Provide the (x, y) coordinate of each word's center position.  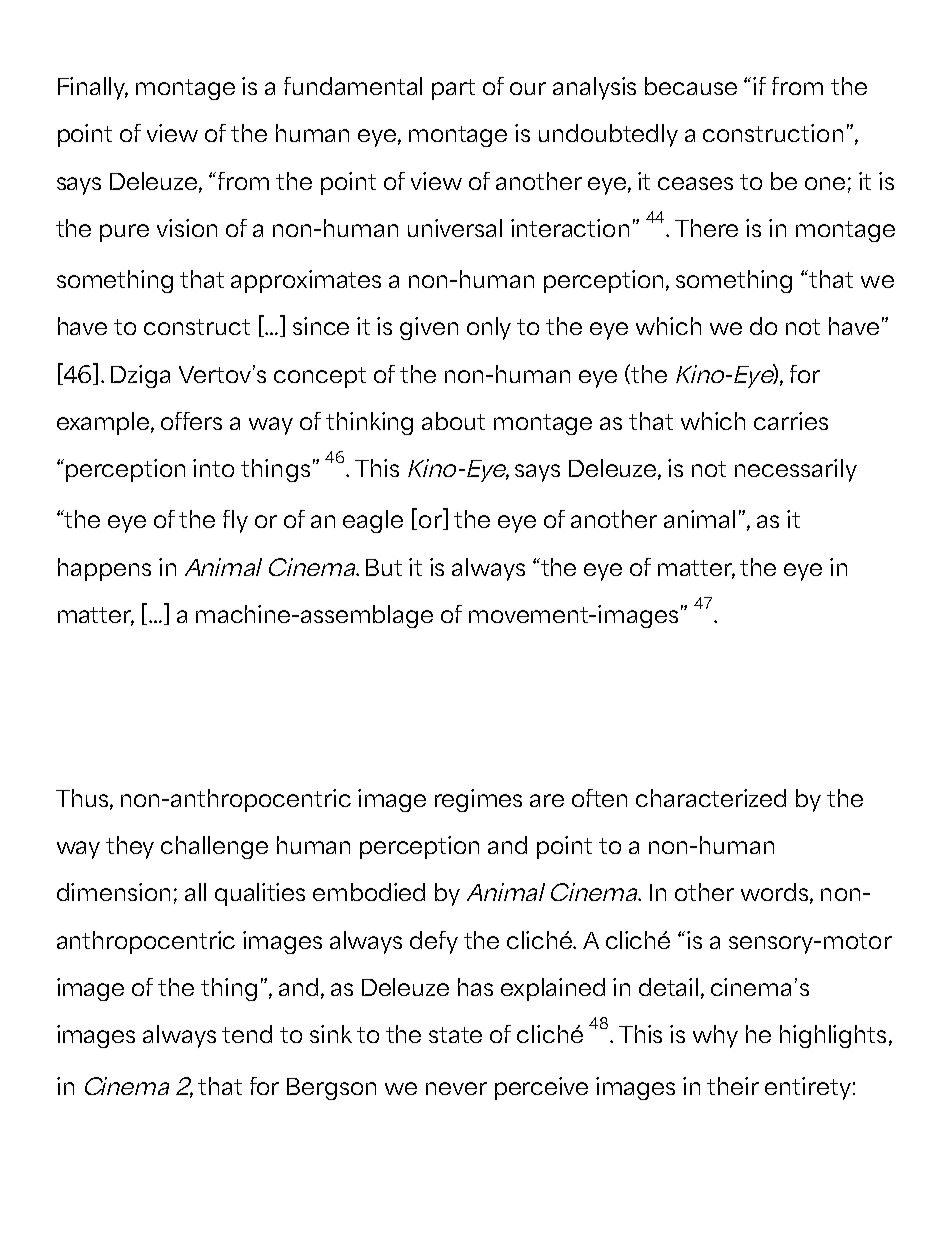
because (691, 86)
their (733, 1086)
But (384, 567)
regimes (478, 800)
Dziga (140, 376)
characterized (711, 798)
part (453, 89)
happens (104, 569)
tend (247, 1034)
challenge (214, 847)
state (455, 1035)
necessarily (796, 470)
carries (791, 421)
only (489, 328)
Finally (93, 88)
